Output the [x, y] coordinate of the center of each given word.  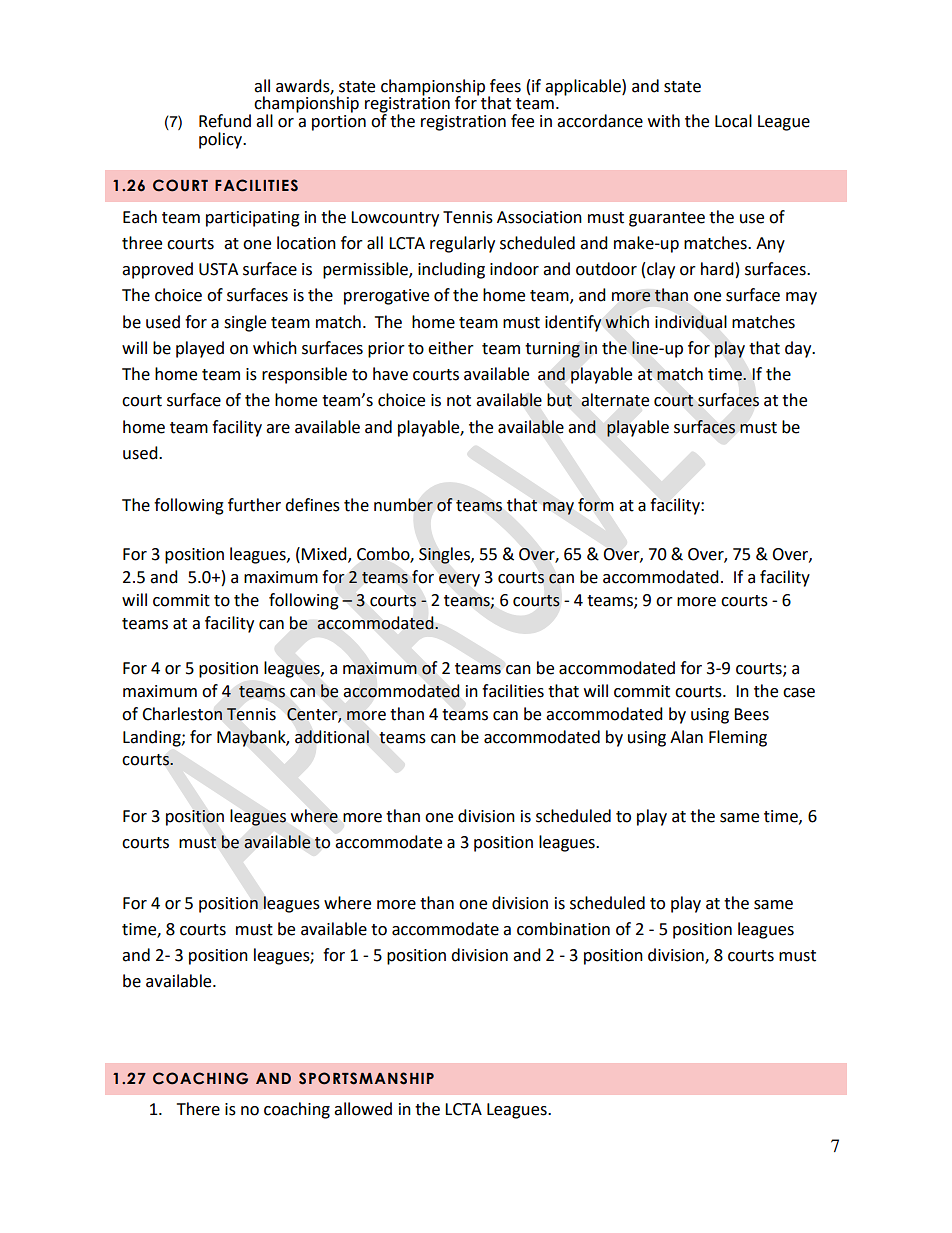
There [198, 1109]
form [596, 505]
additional [332, 737]
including [451, 270]
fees [505, 86]
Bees [751, 714]
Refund [225, 121]
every [459, 580]
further [254, 505]
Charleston [182, 714]
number [403, 505]
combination [563, 929]
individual [691, 322]
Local [733, 121]
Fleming [738, 738]
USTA [218, 269]
